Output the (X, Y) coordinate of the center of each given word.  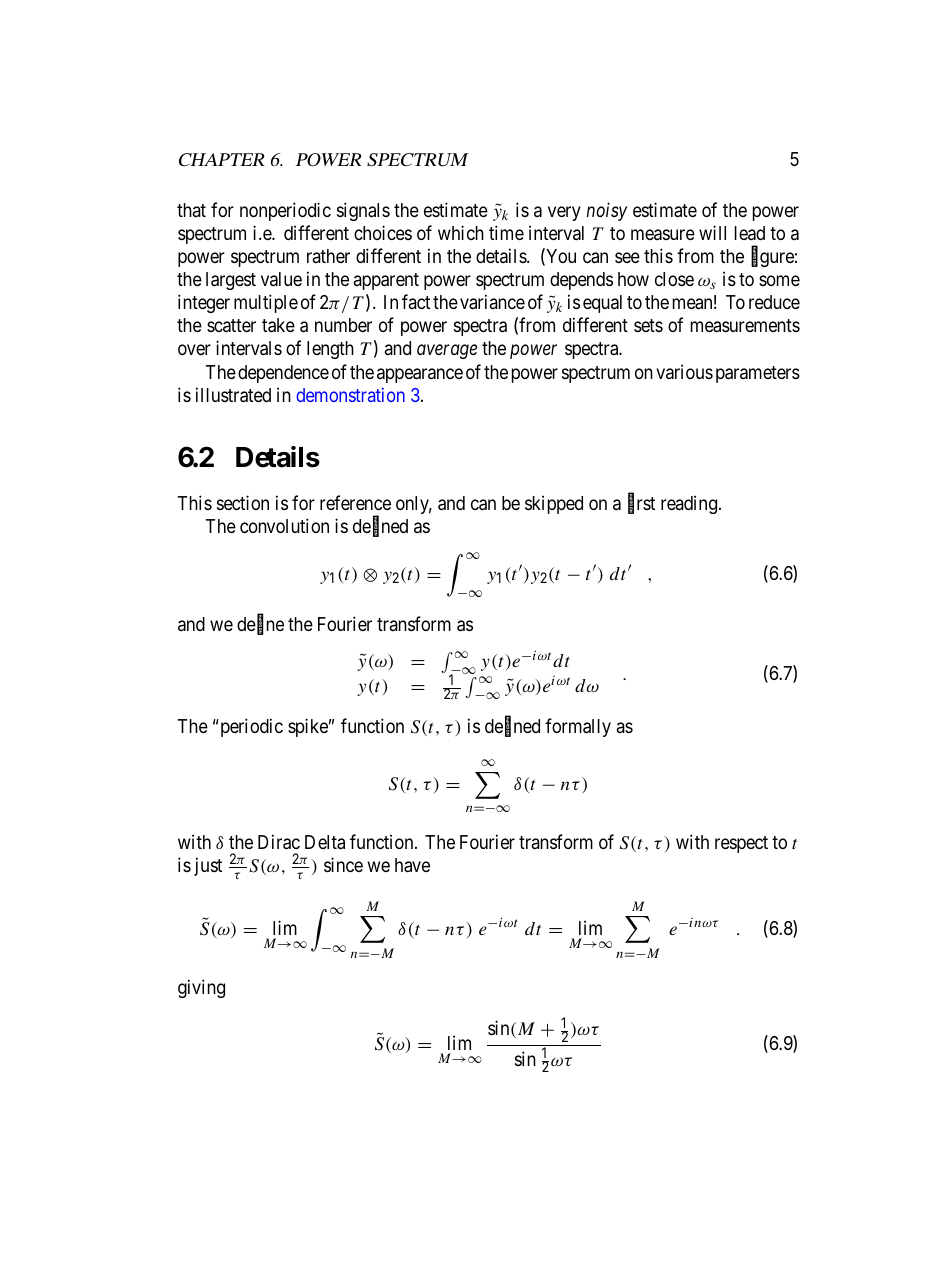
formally (578, 727)
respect (741, 844)
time (506, 232)
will (712, 232)
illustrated (233, 395)
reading (690, 504)
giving (201, 988)
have (412, 865)
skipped (554, 504)
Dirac (279, 842)
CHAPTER (221, 160)
